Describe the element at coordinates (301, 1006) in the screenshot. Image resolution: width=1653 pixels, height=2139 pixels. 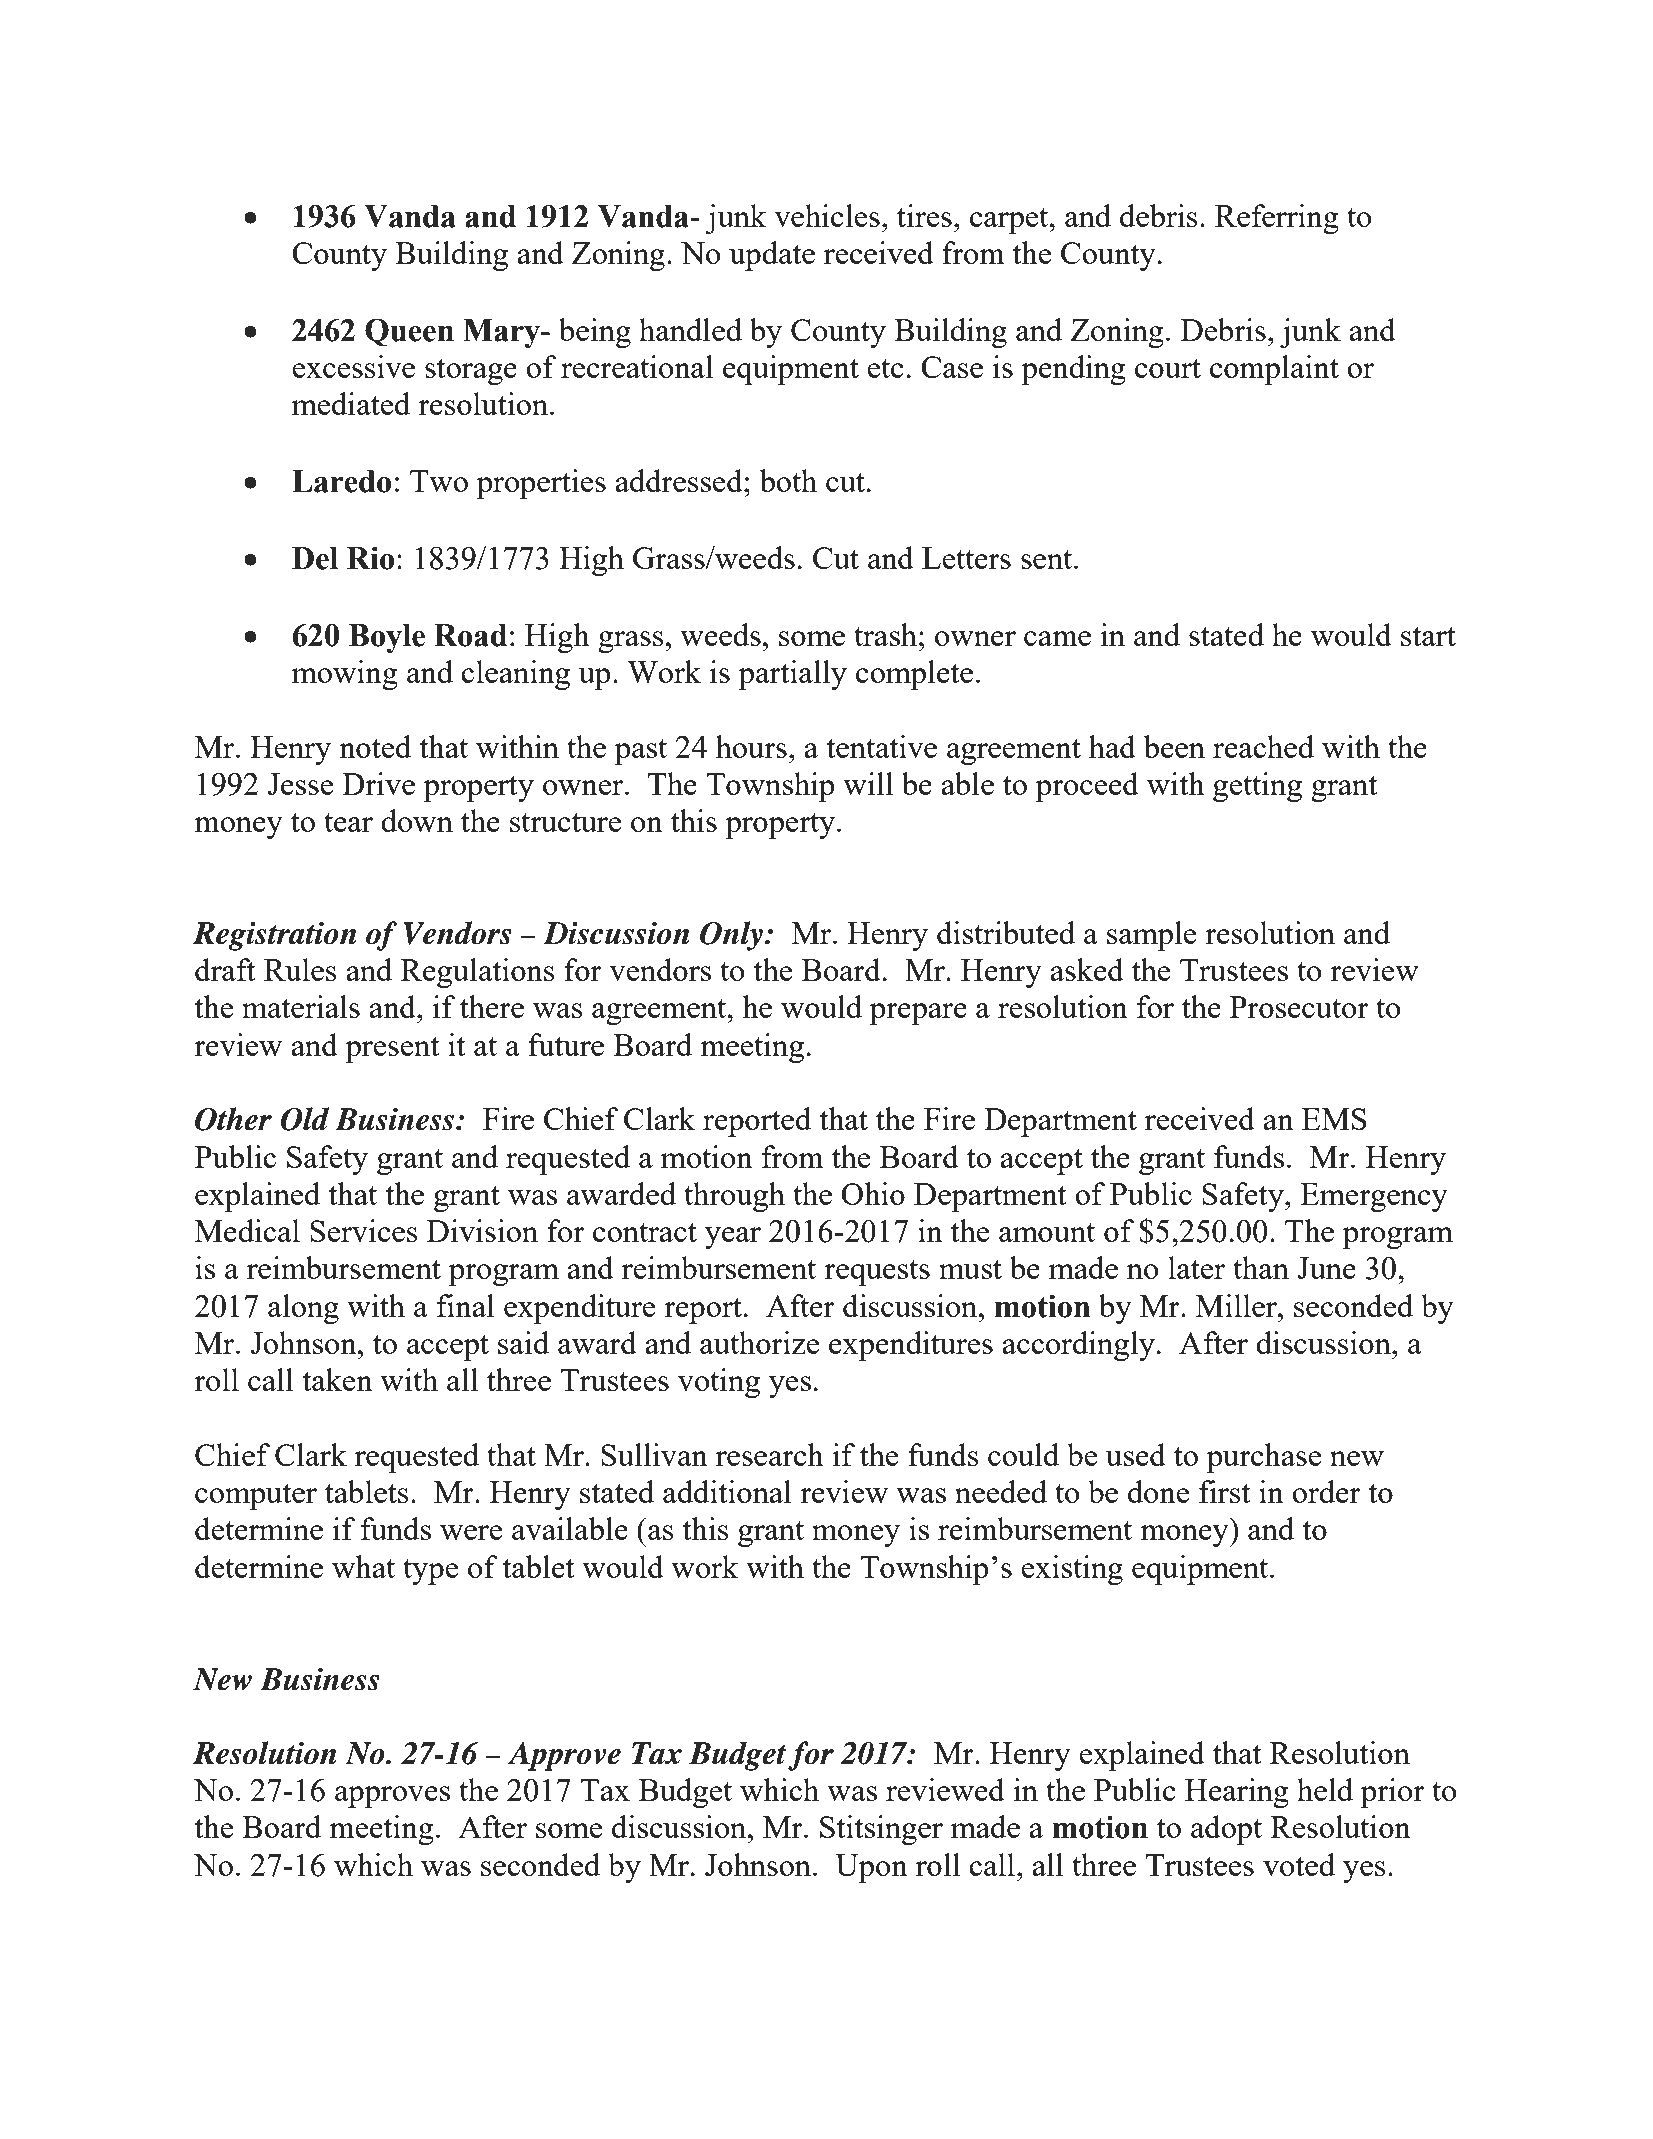
I see `materials` at that location.
